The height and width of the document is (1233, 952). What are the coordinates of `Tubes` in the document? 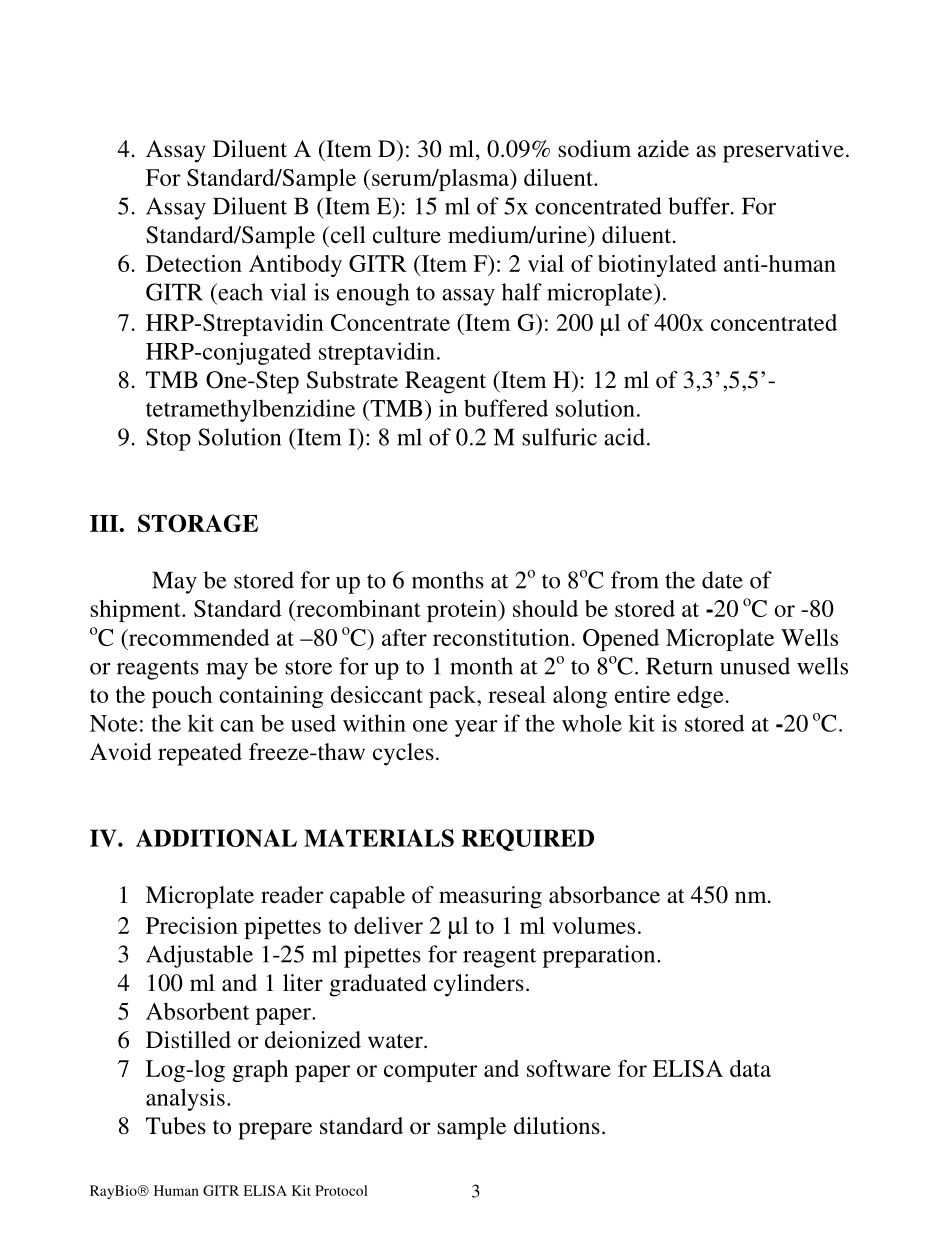 It's located at (176, 1126).
